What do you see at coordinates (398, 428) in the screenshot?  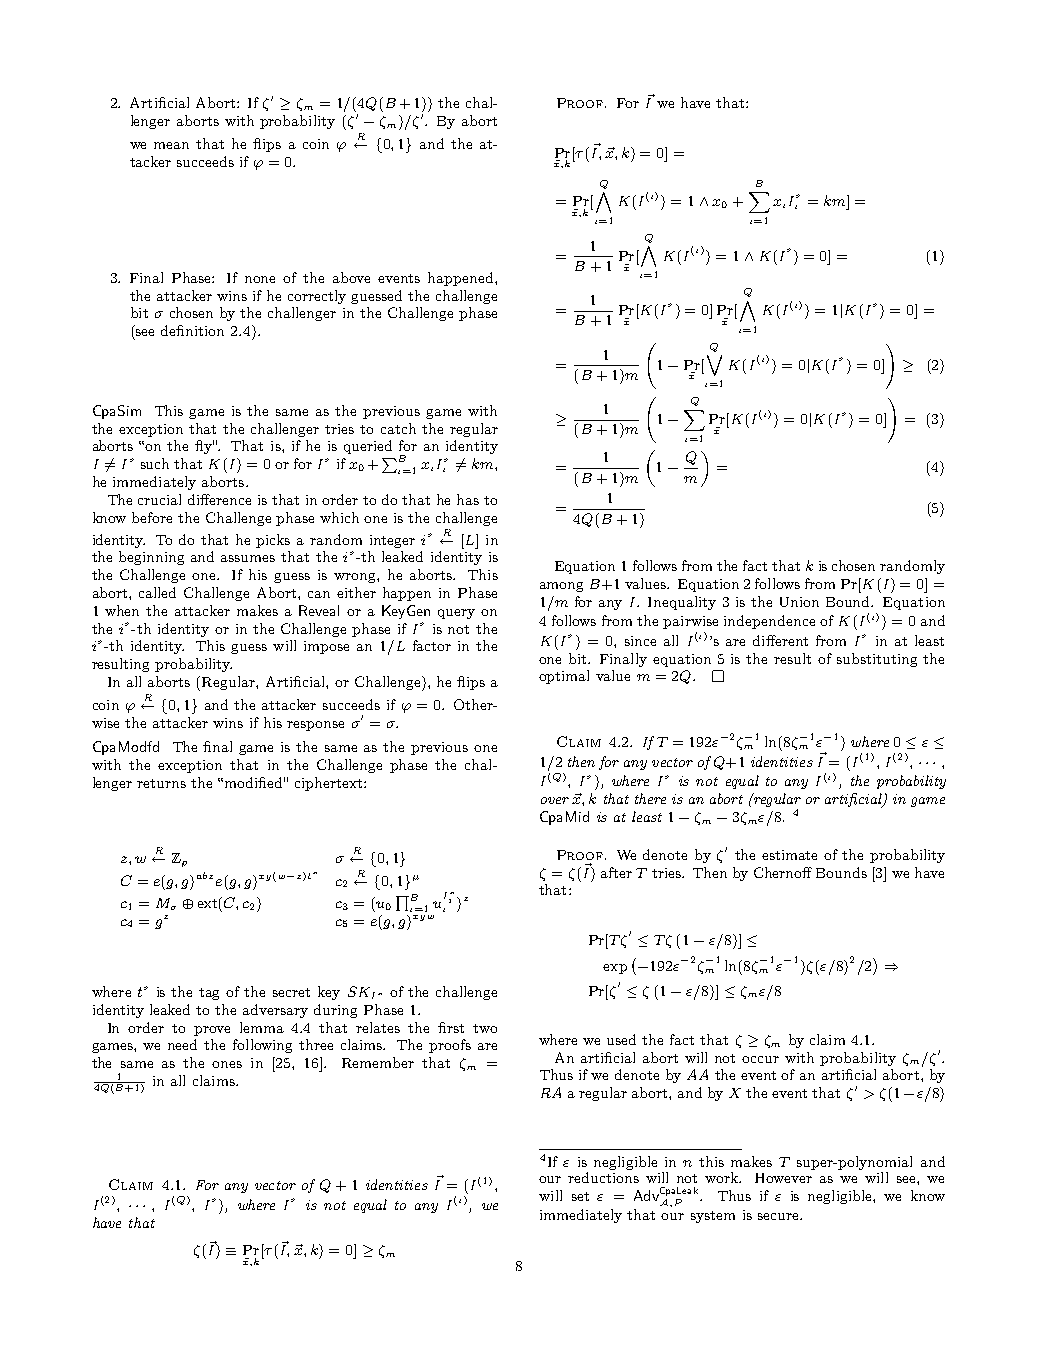 I see `catch` at bounding box center [398, 428].
